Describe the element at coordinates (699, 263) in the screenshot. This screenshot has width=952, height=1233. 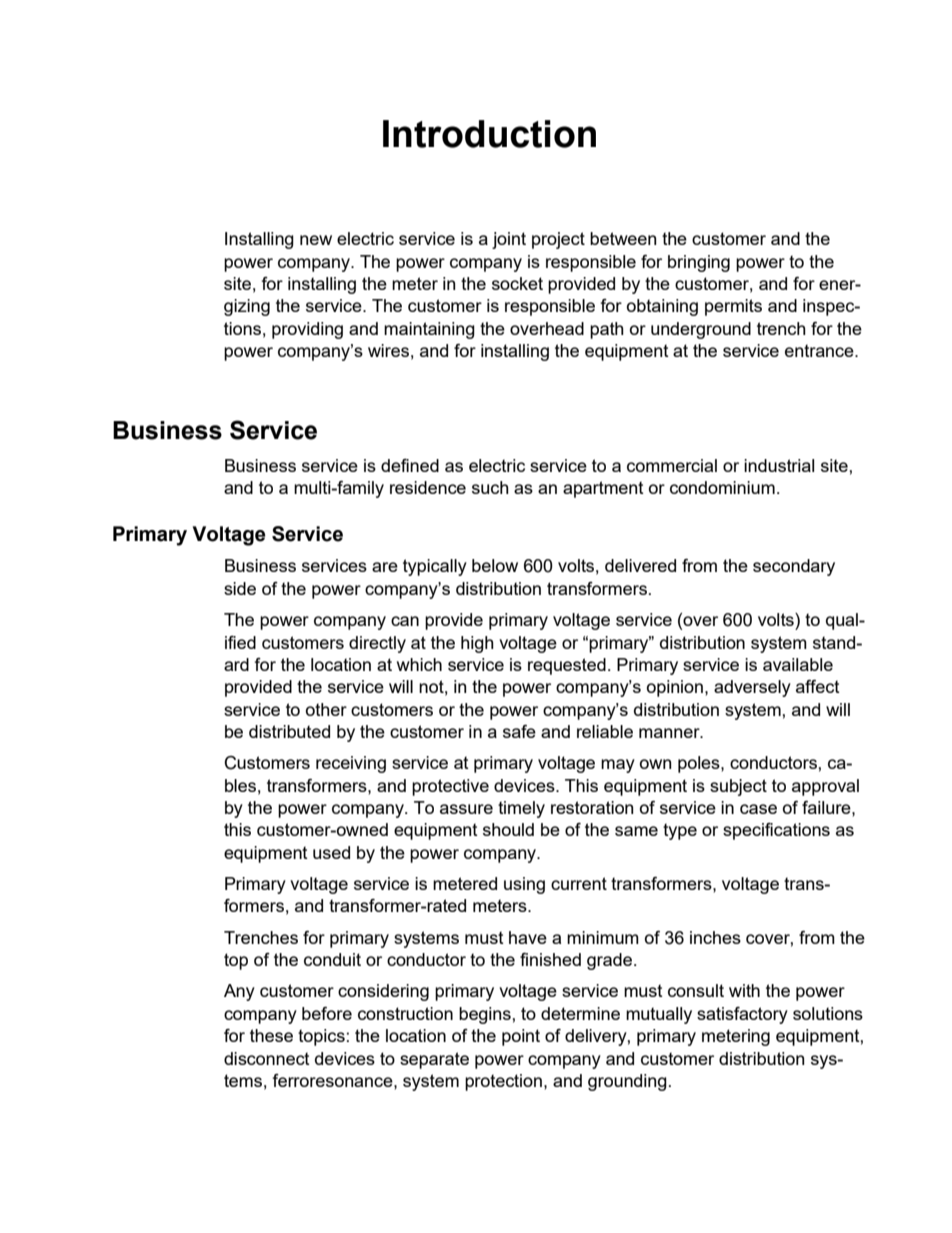
I see `bringing` at that location.
